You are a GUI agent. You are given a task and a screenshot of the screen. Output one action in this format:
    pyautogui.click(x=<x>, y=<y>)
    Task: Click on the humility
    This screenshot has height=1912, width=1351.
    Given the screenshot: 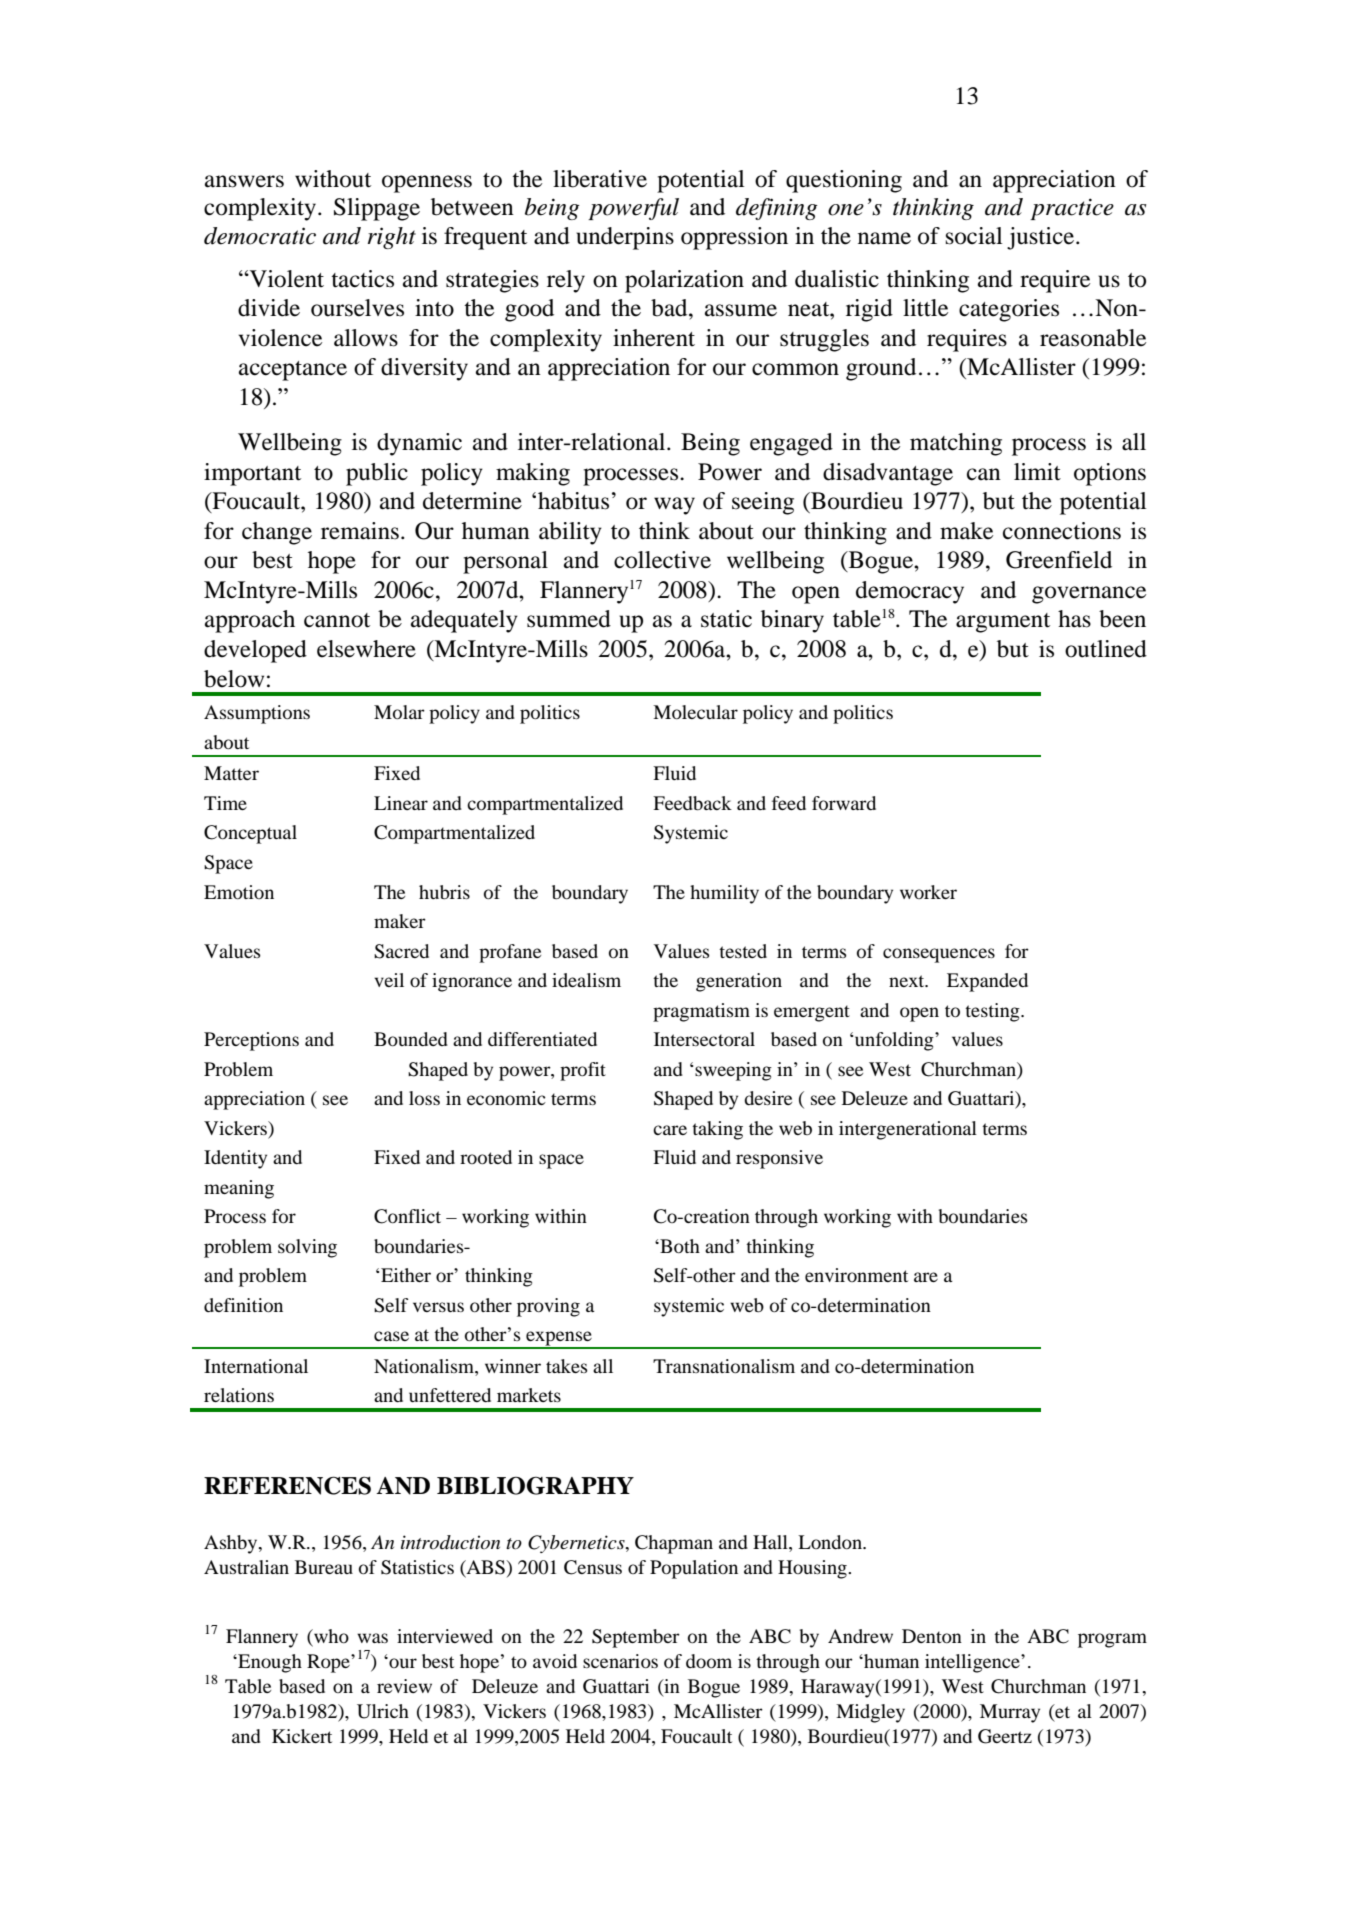 What is the action you would take?
    pyautogui.click(x=724, y=894)
